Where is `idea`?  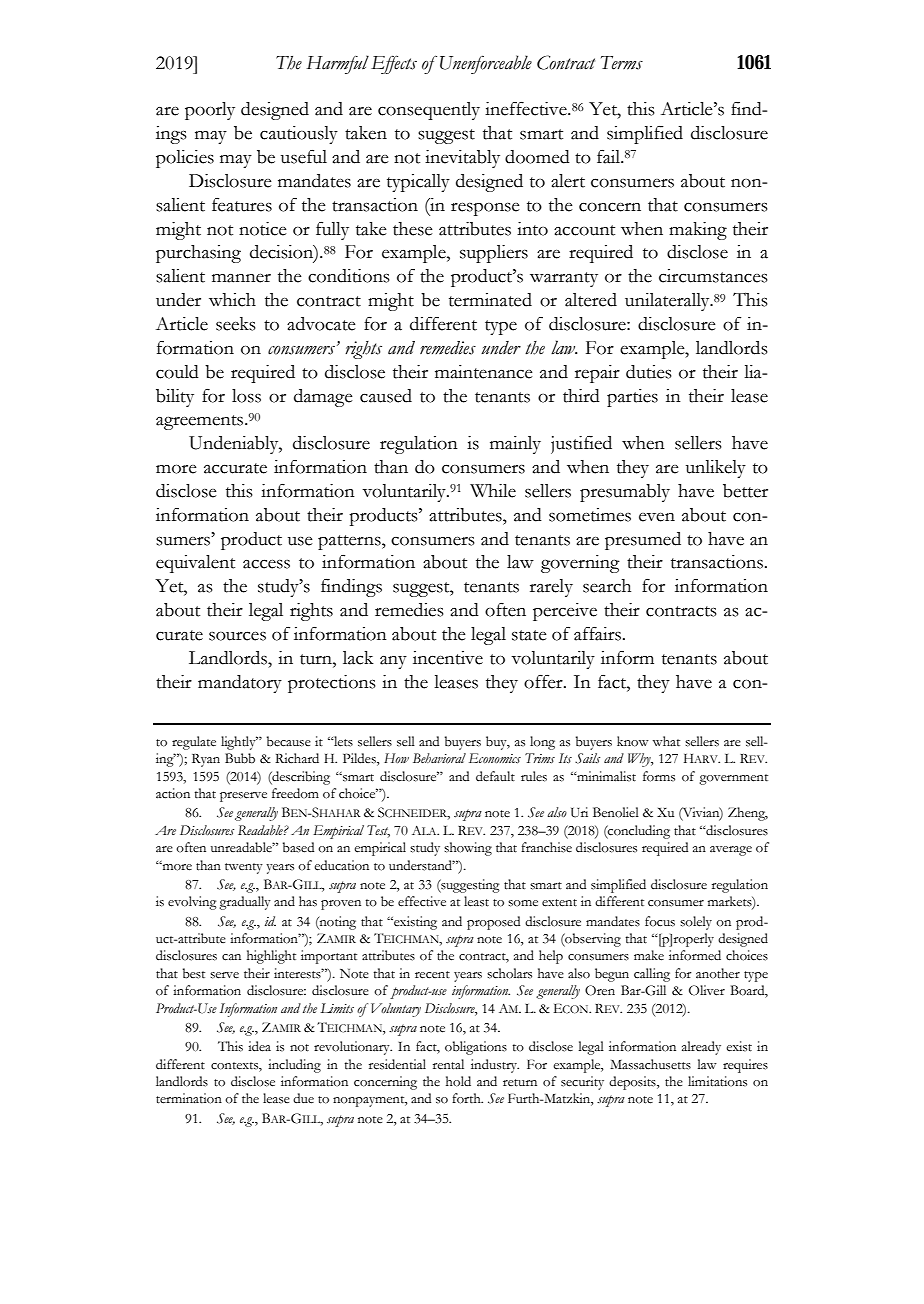
idea is located at coordinates (259, 1046).
